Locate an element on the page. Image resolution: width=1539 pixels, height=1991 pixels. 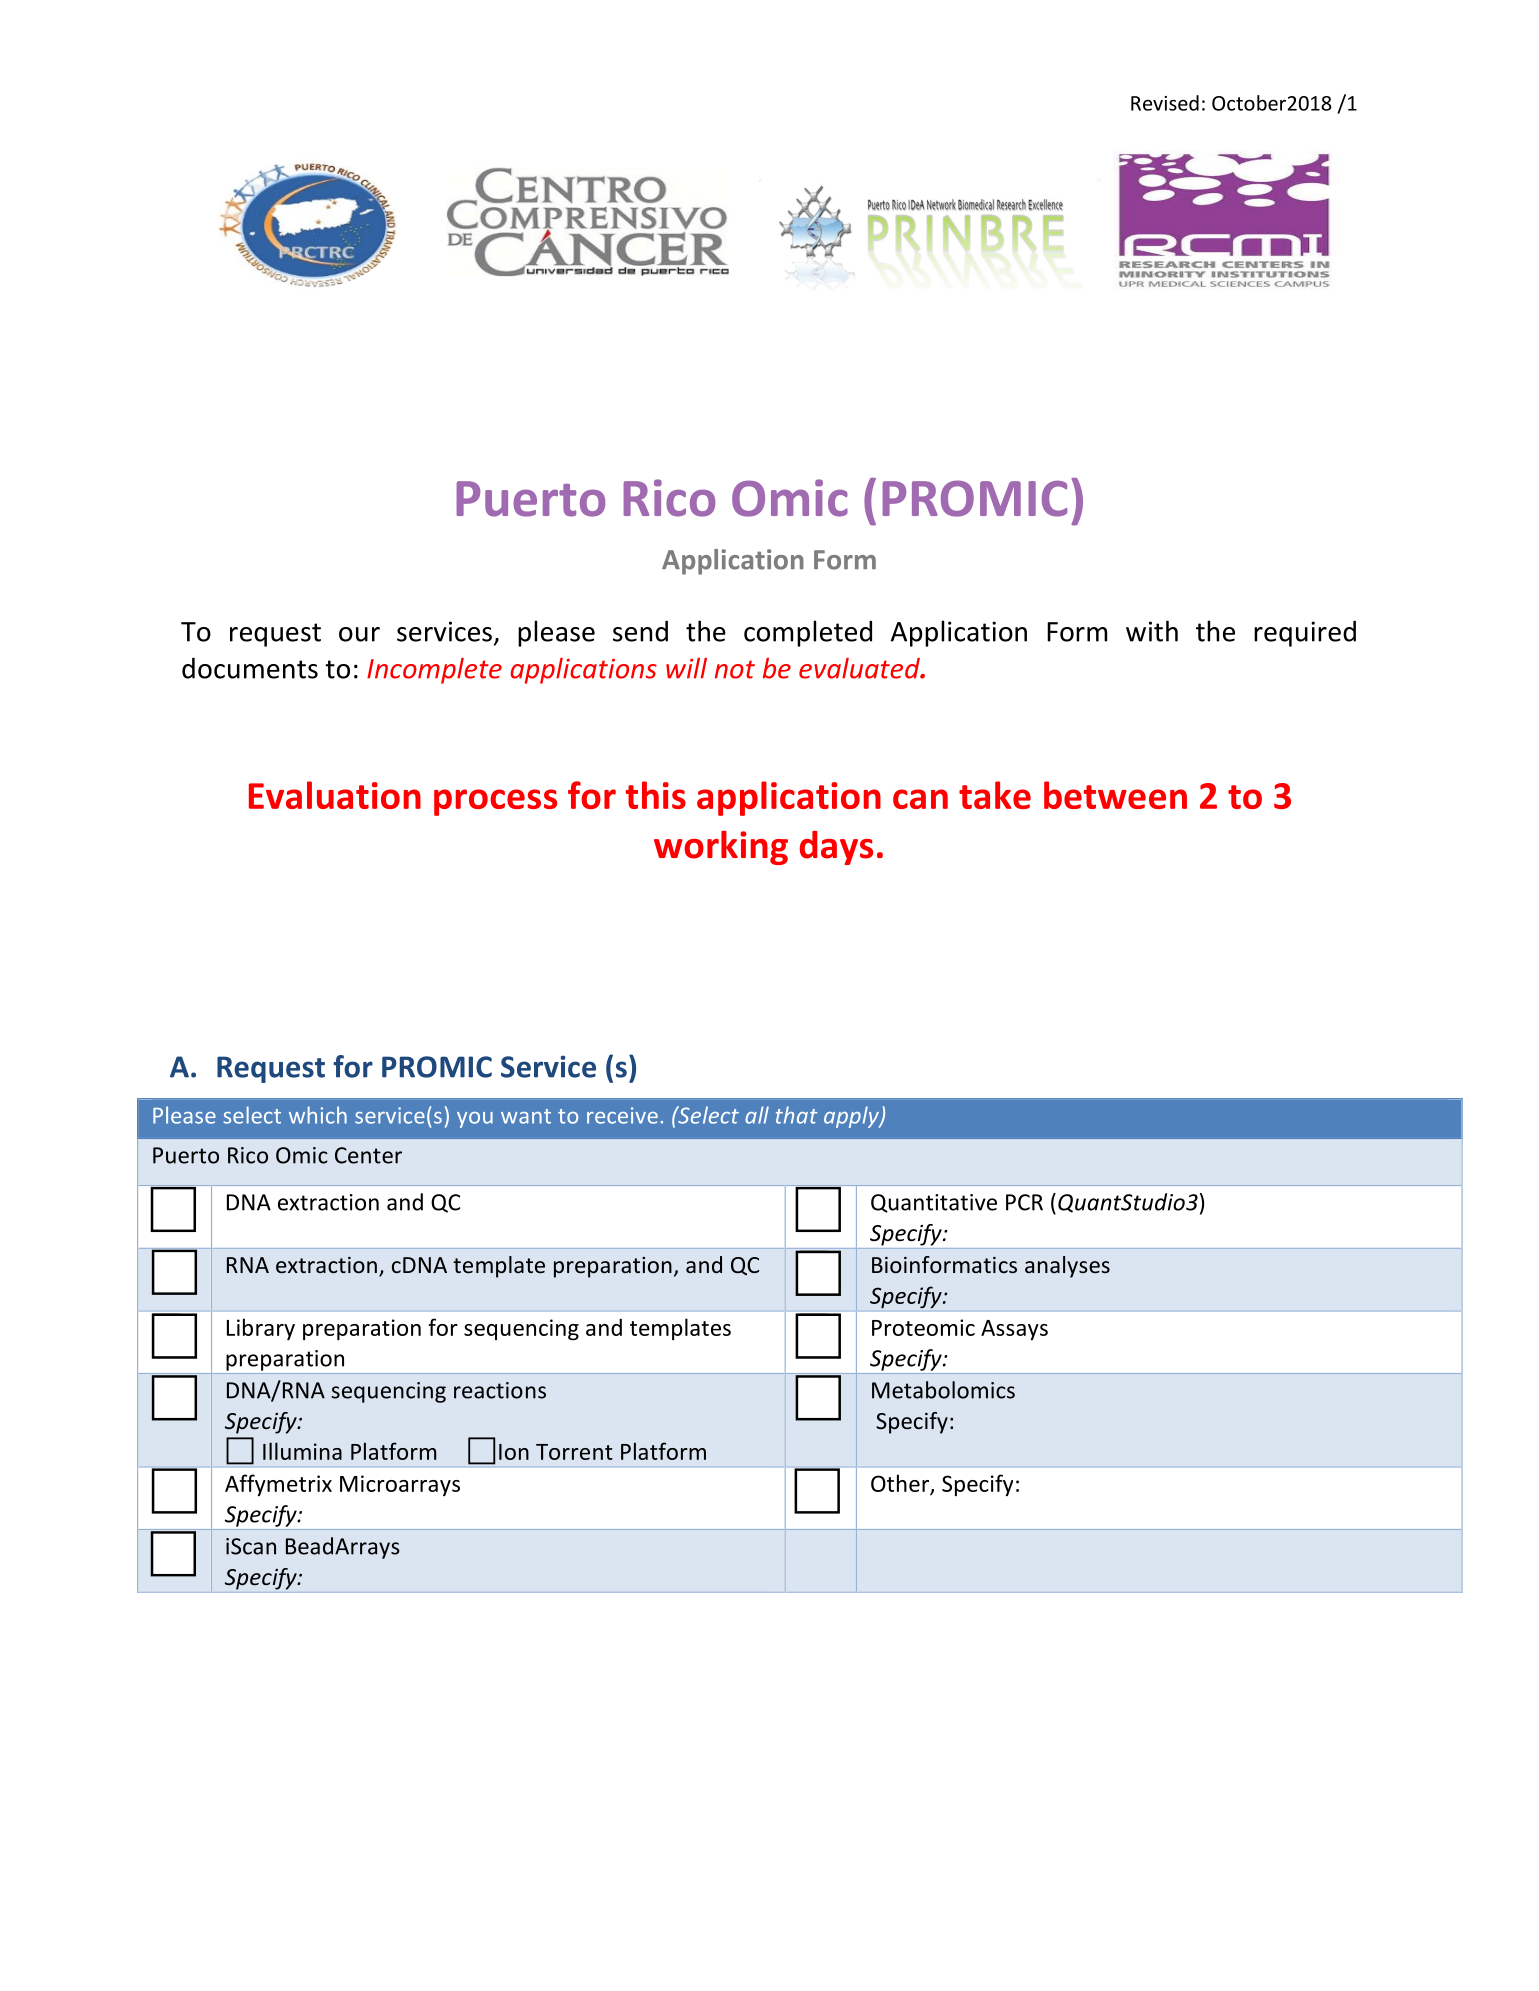
with is located at coordinates (1152, 631).
